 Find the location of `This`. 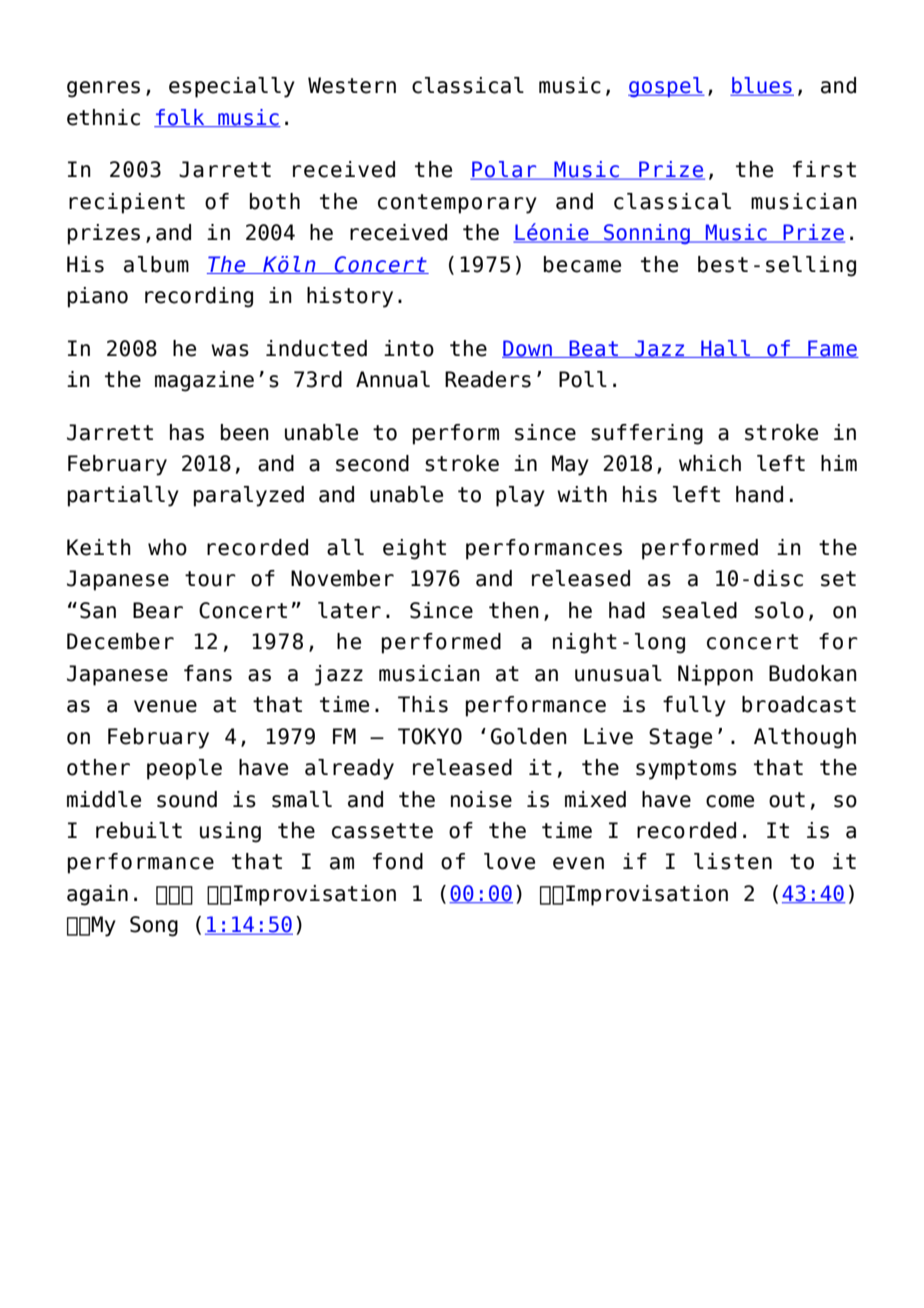

This is located at coordinates (423, 704).
